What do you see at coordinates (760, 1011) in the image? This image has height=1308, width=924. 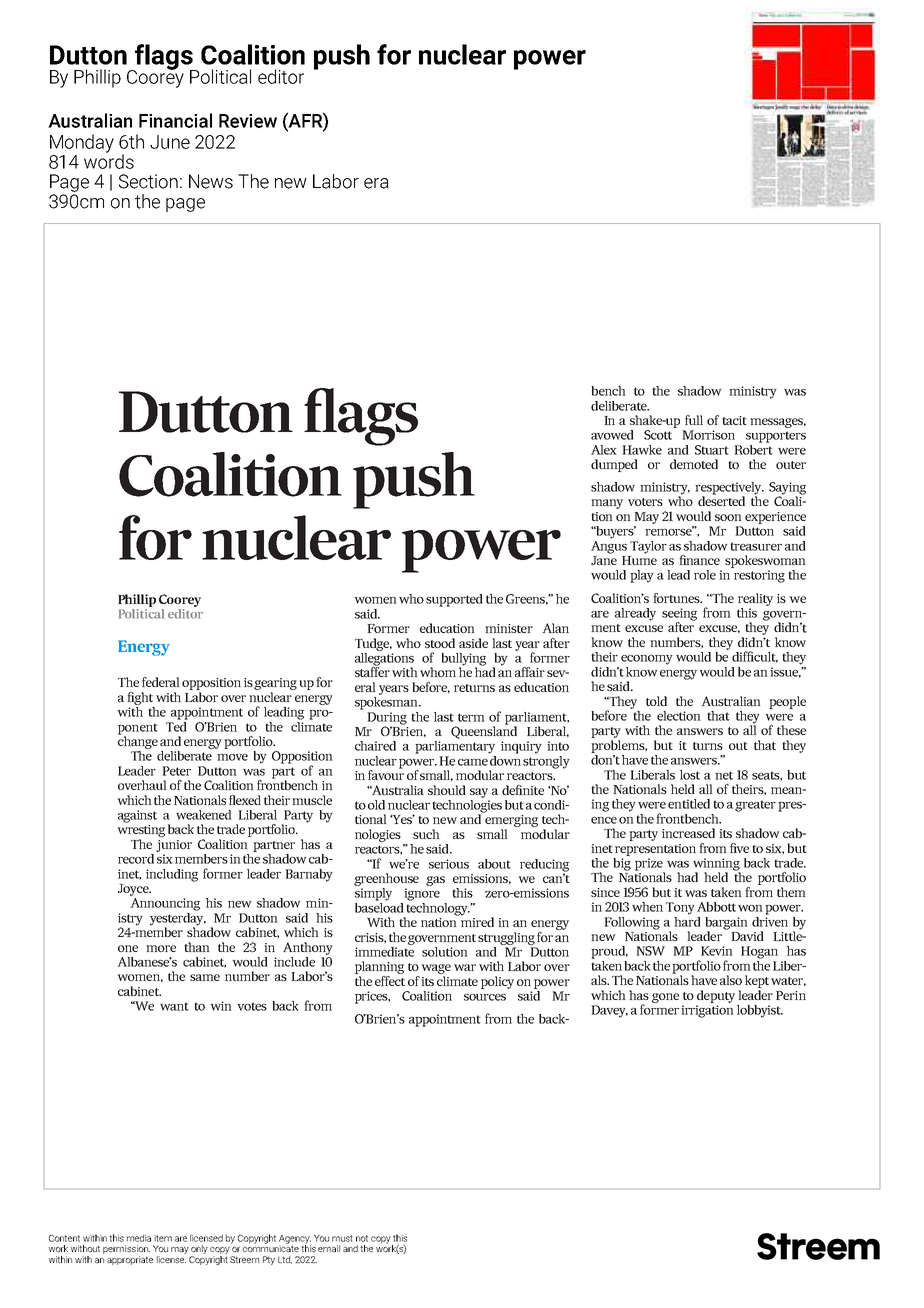 I see `lobbyist` at bounding box center [760, 1011].
